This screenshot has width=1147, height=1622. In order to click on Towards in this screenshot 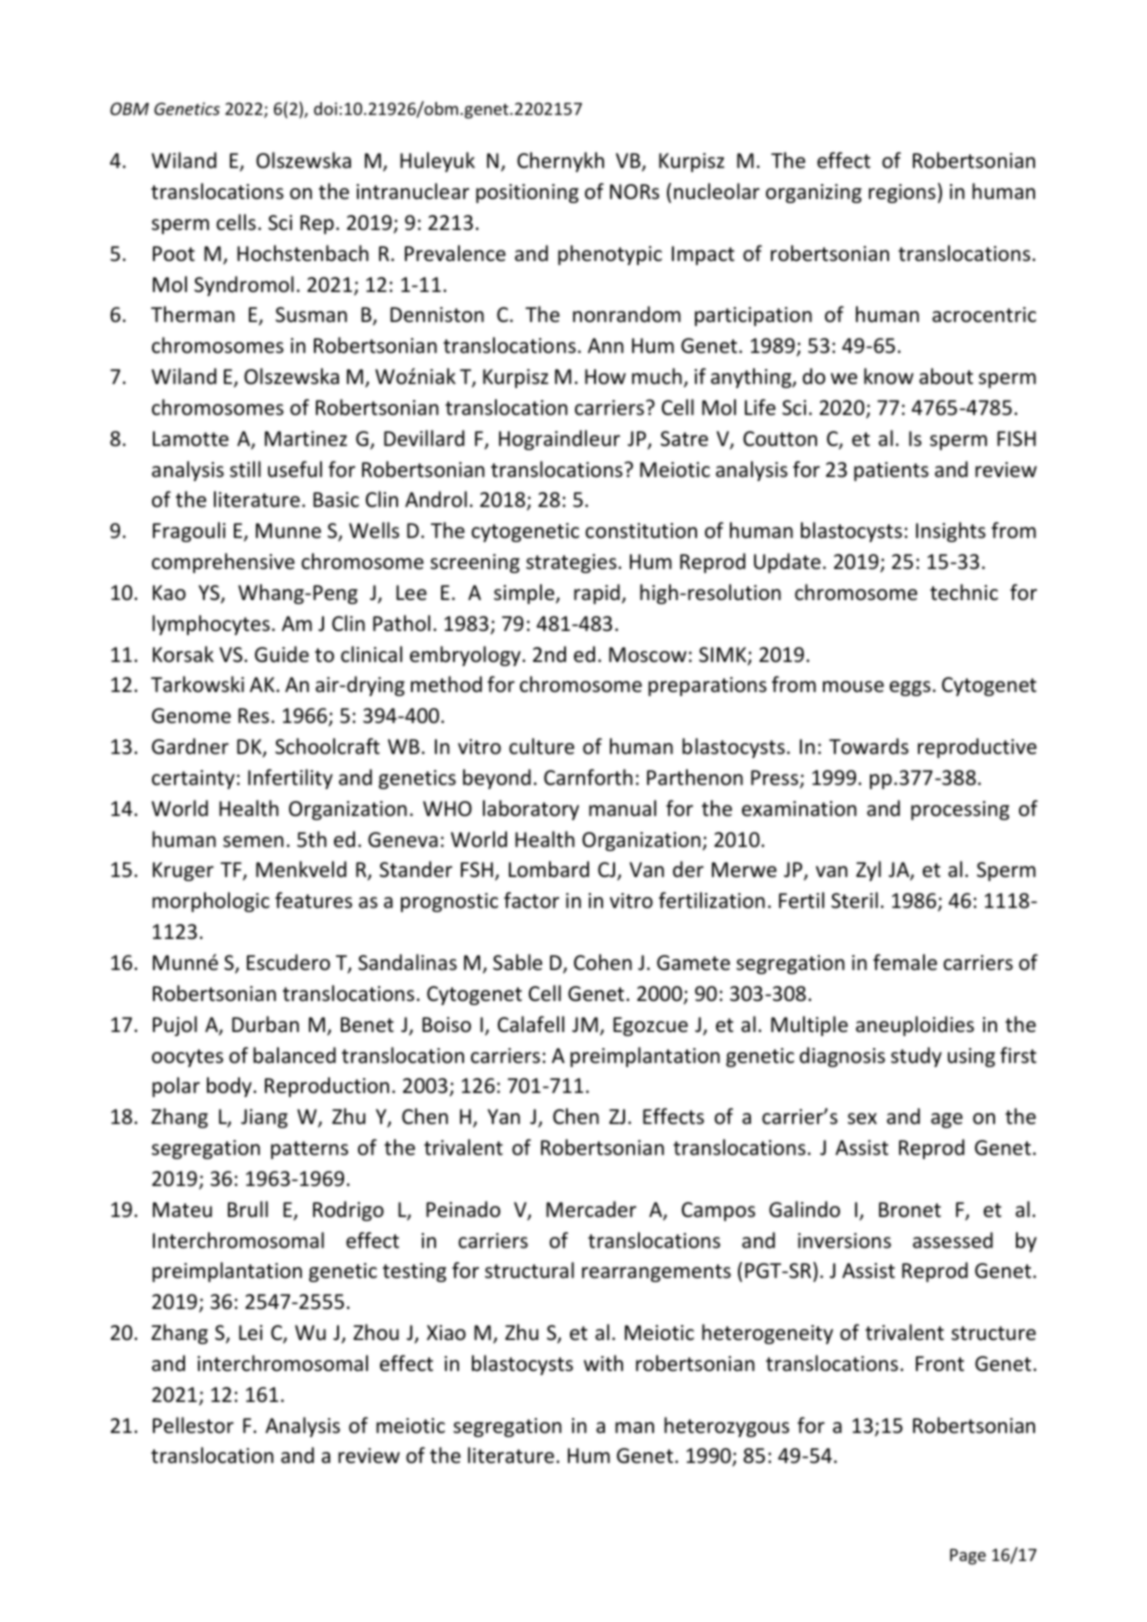, I will do `click(869, 746)`.
